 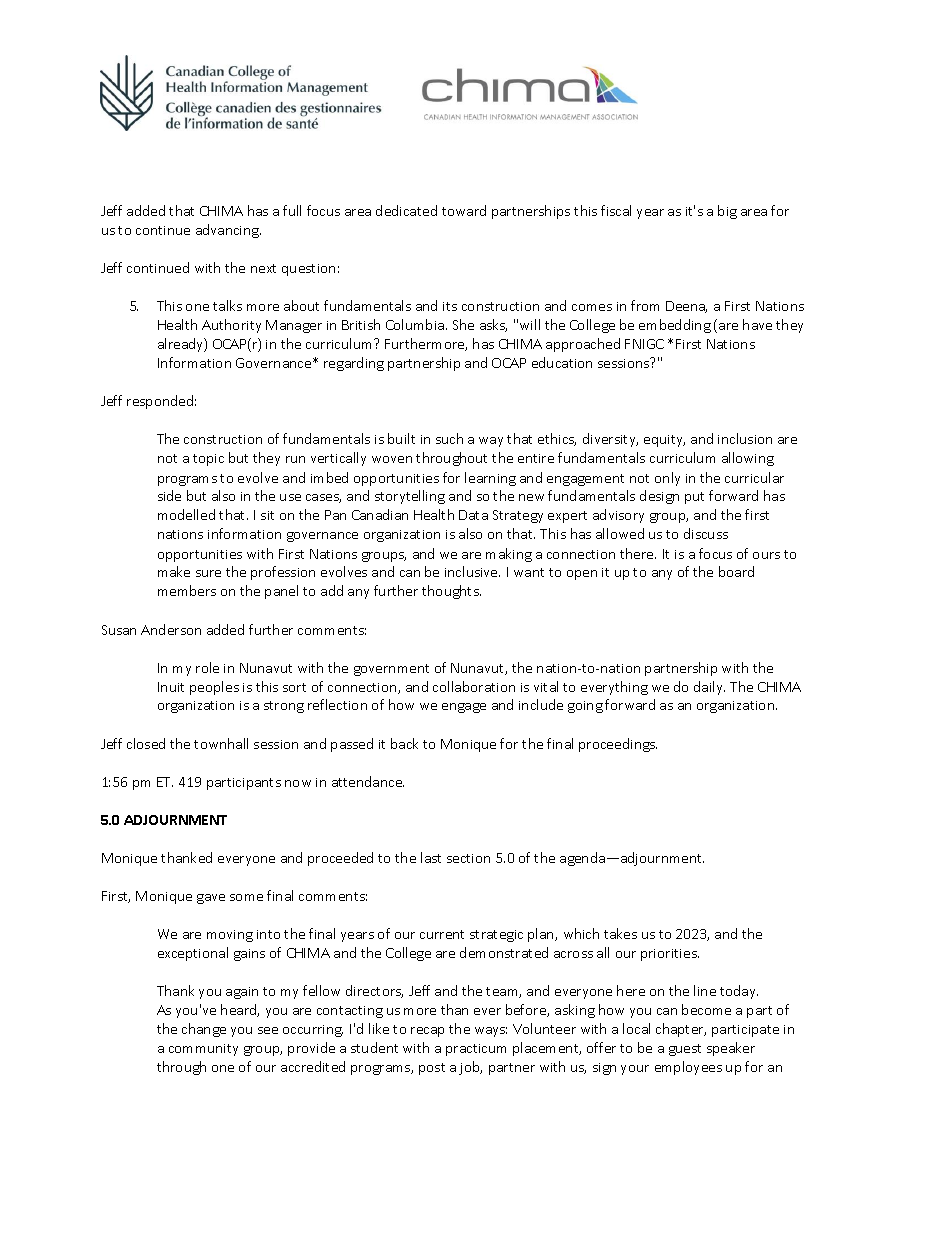 What do you see at coordinates (464, 210) in the image?
I see `toward` at bounding box center [464, 210].
